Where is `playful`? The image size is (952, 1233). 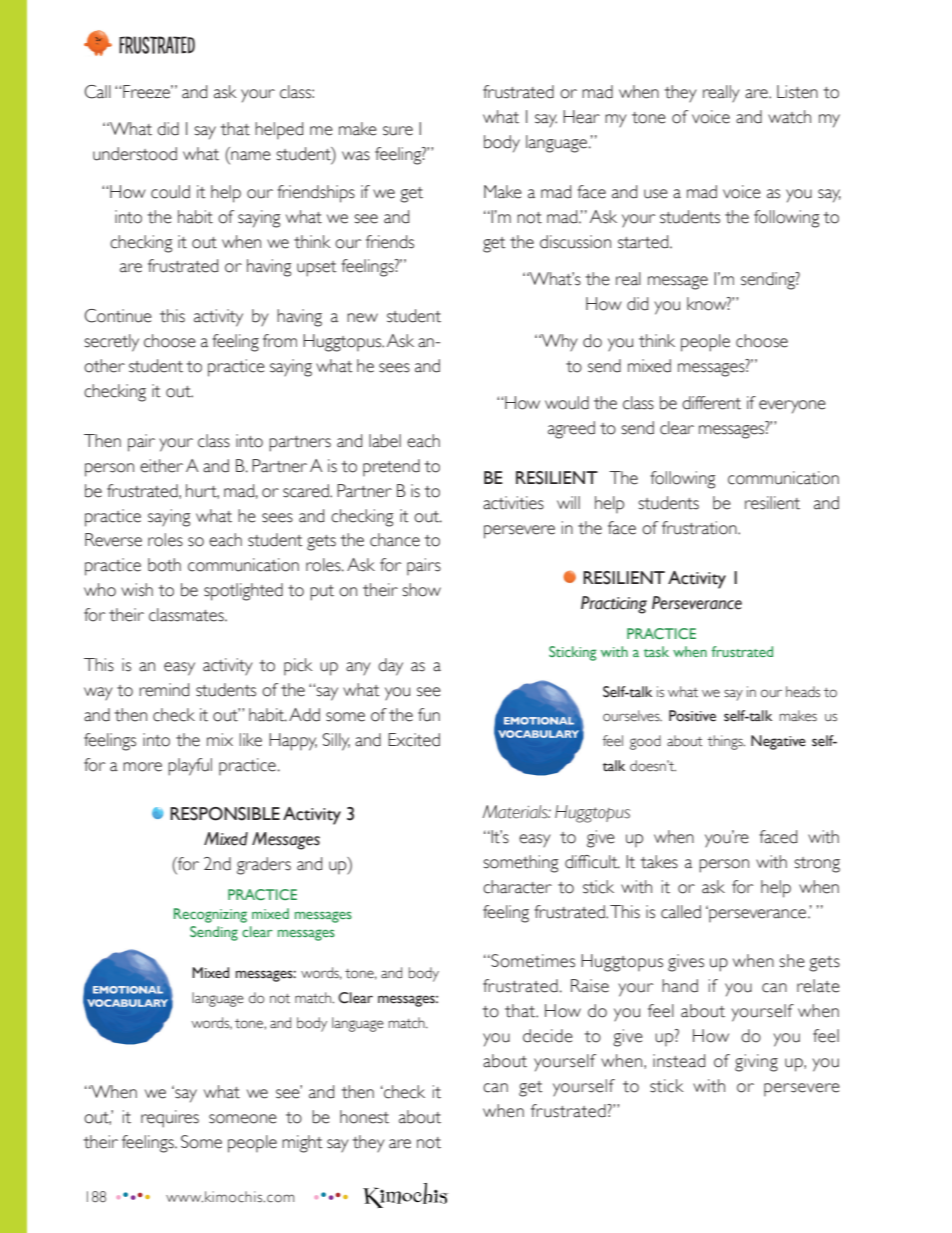 playful is located at coordinates (190, 767).
